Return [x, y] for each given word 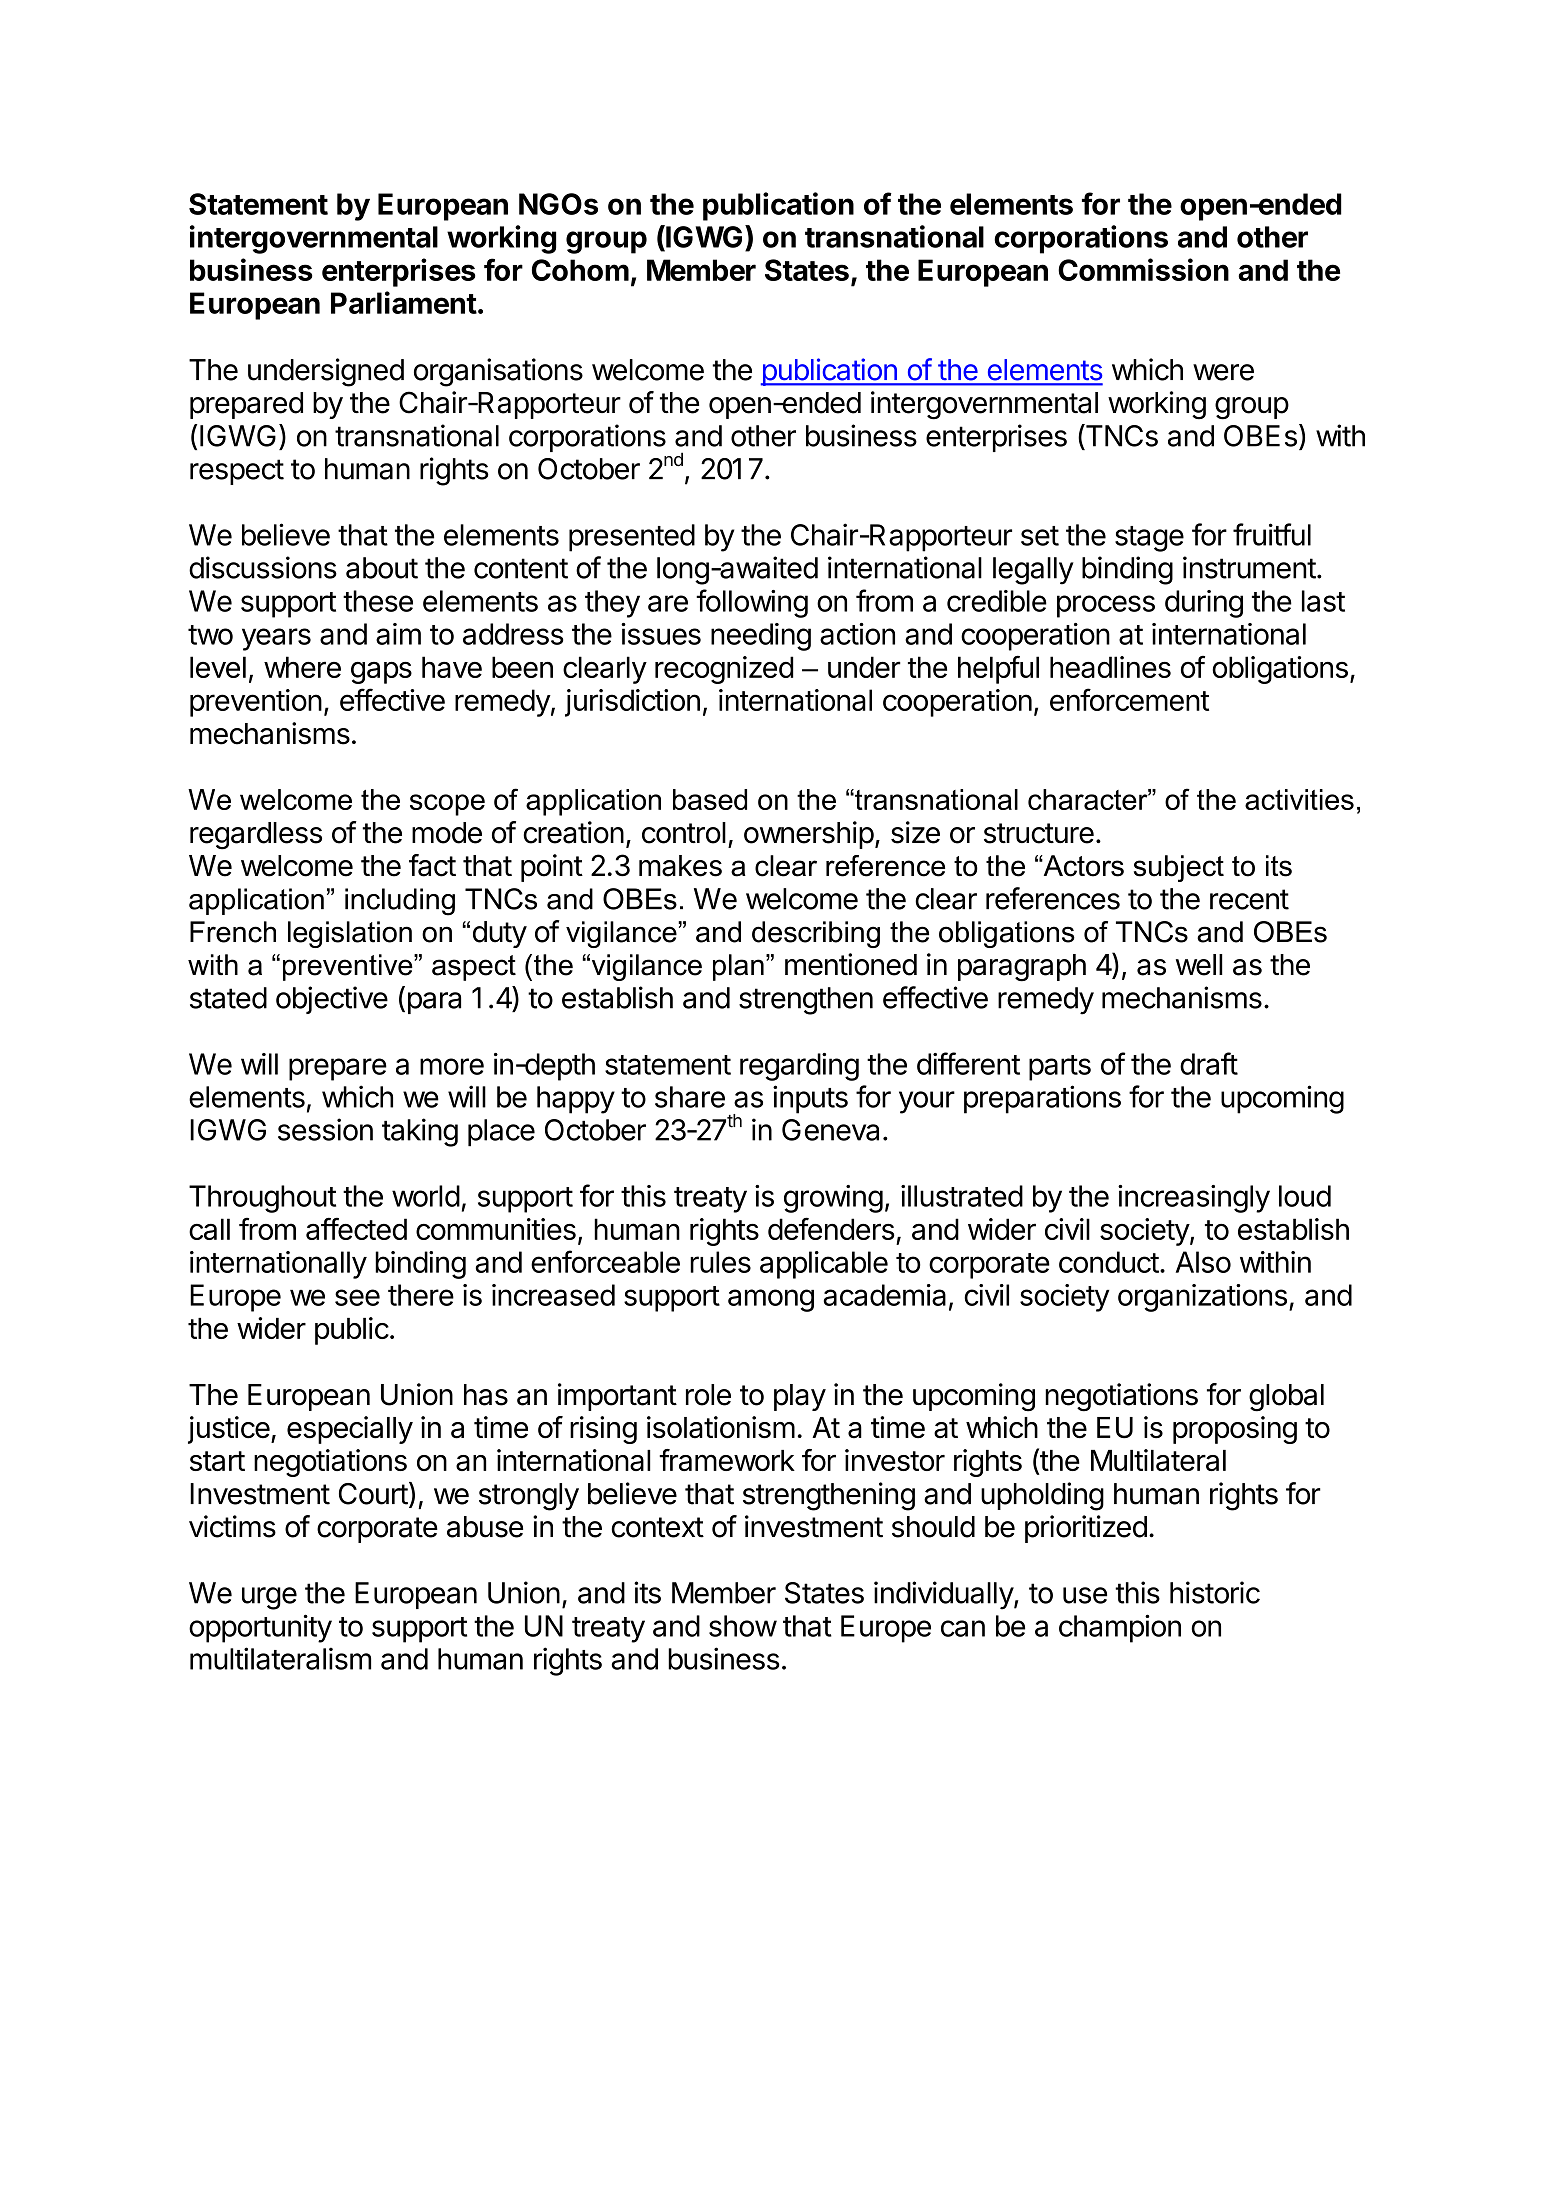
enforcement [1129, 699]
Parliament [404, 302]
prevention [256, 703]
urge [269, 1598]
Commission [1143, 269]
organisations [498, 372]
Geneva [830, 1130]
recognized [724, 670]
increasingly [1194, 1199]
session [325, 1129]
